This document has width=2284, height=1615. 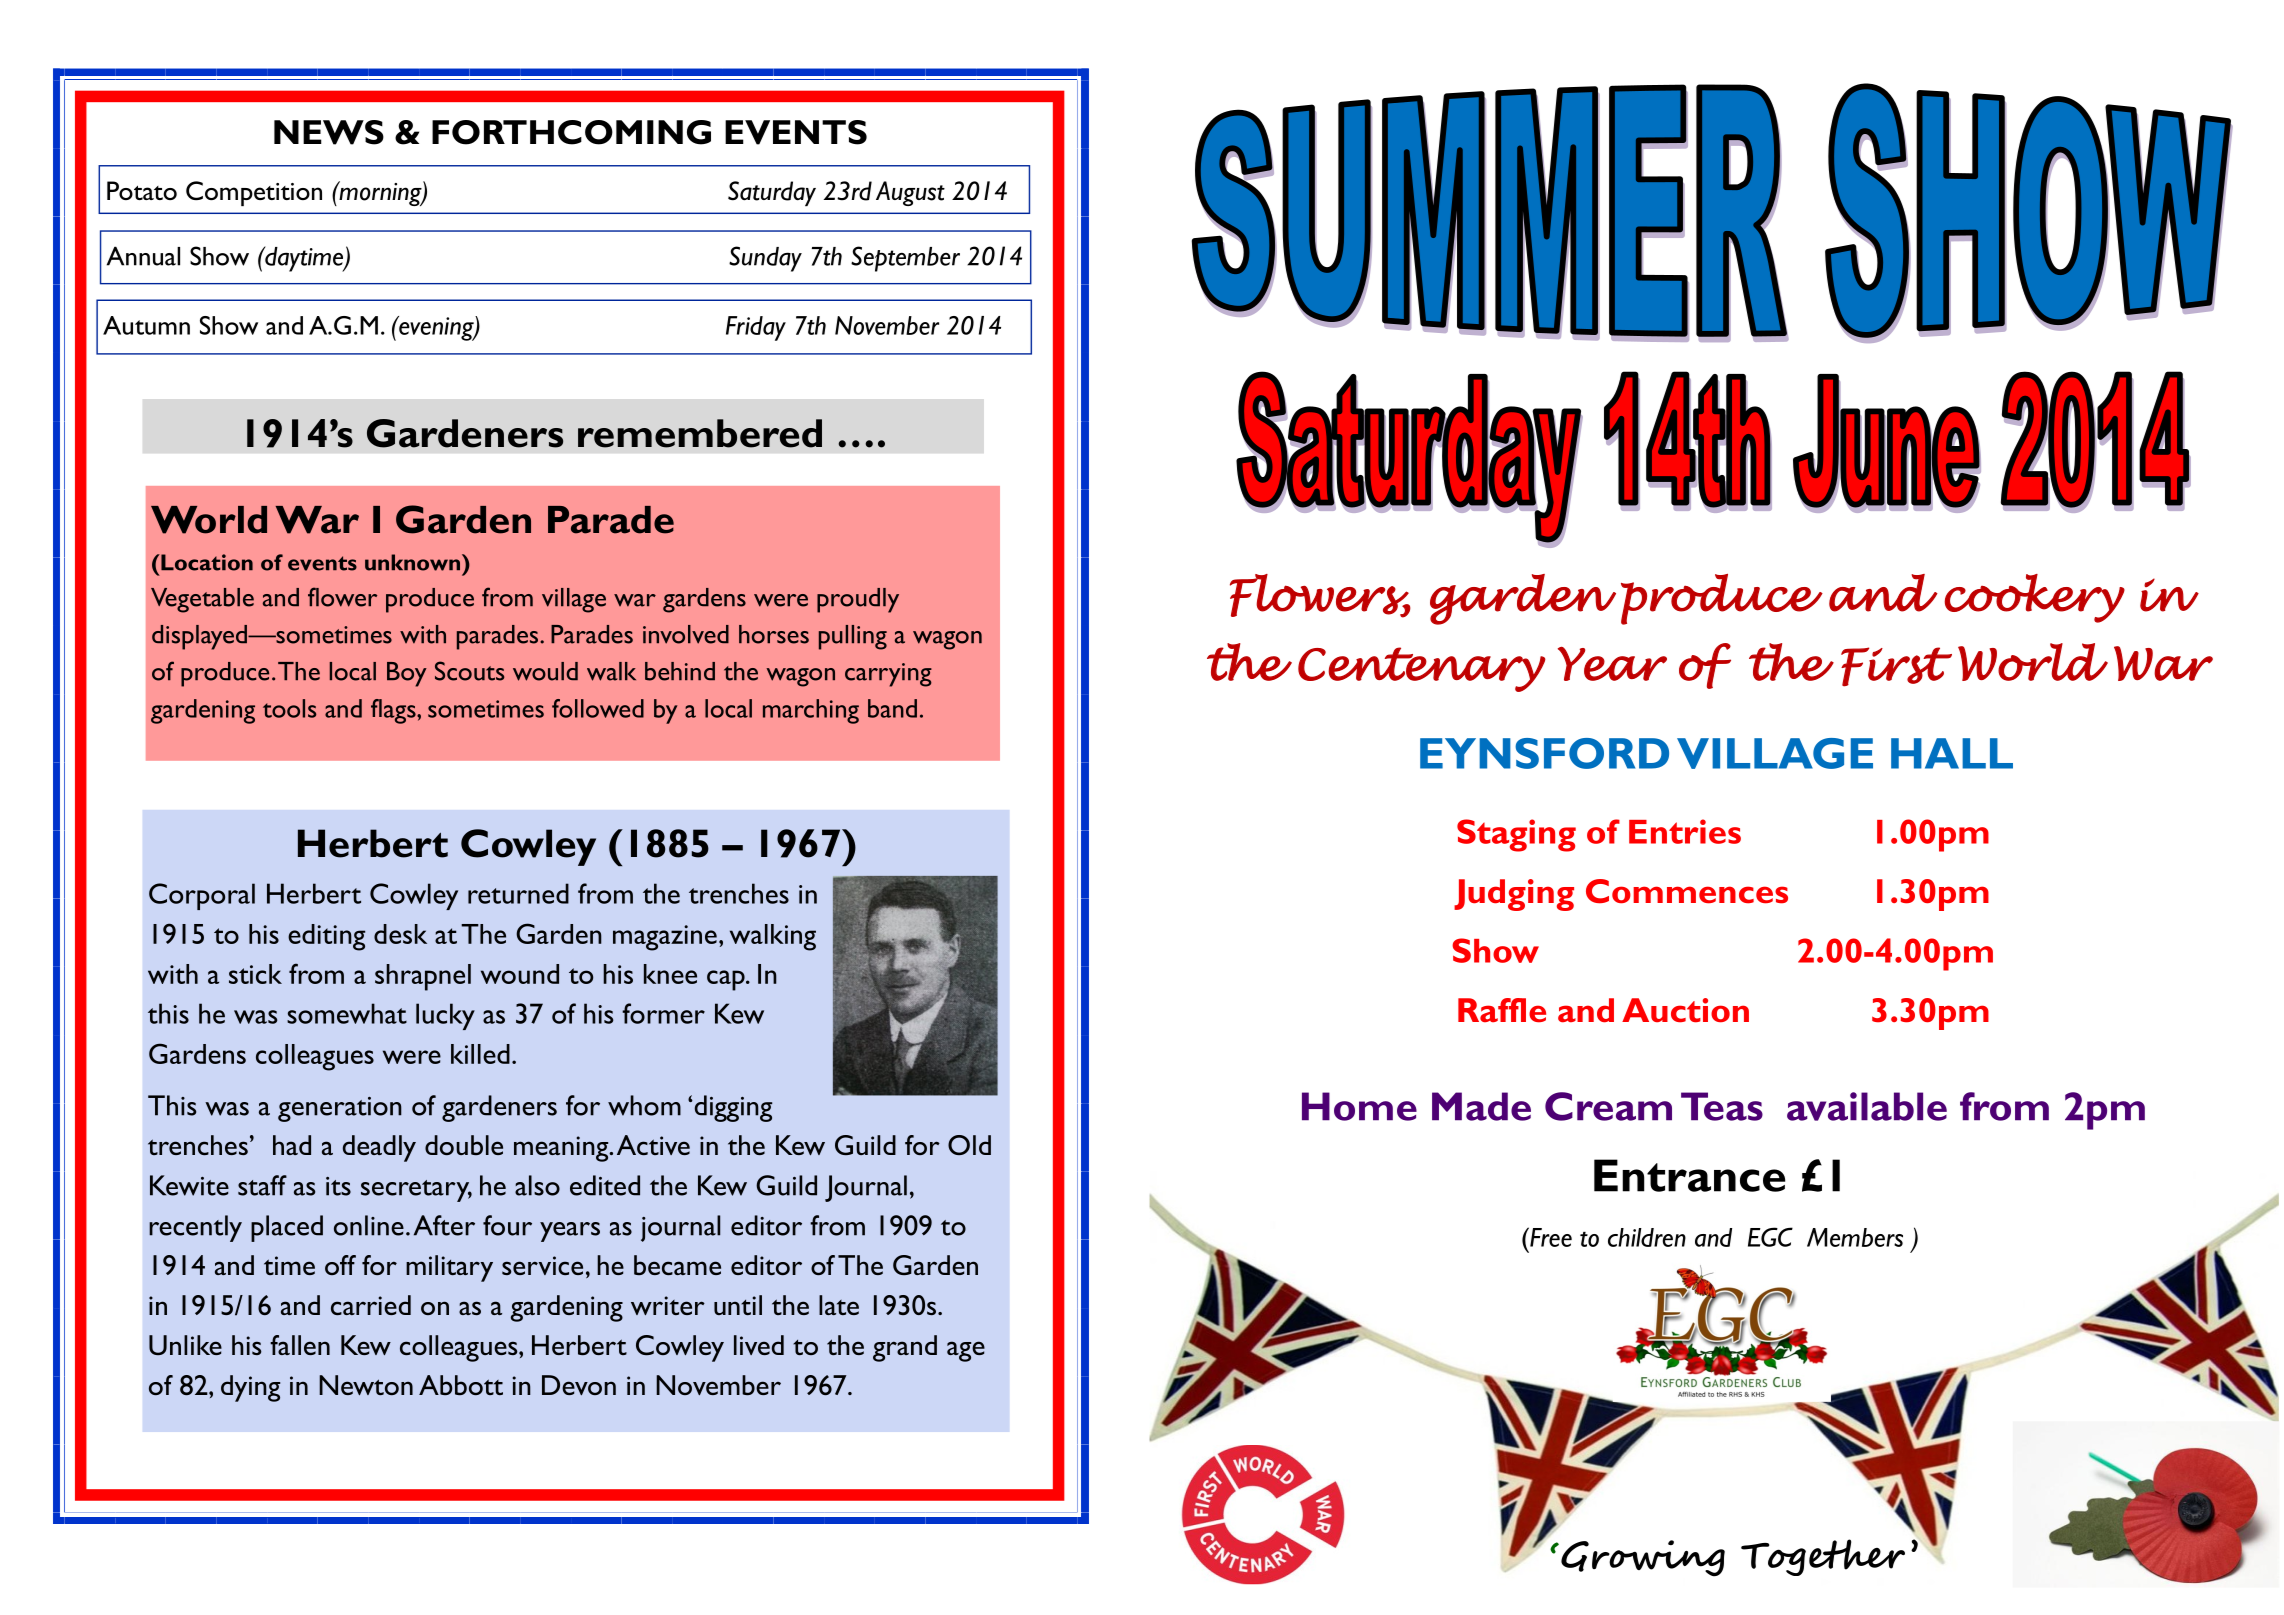 I want to click on September, so click(x=905, y=259).
